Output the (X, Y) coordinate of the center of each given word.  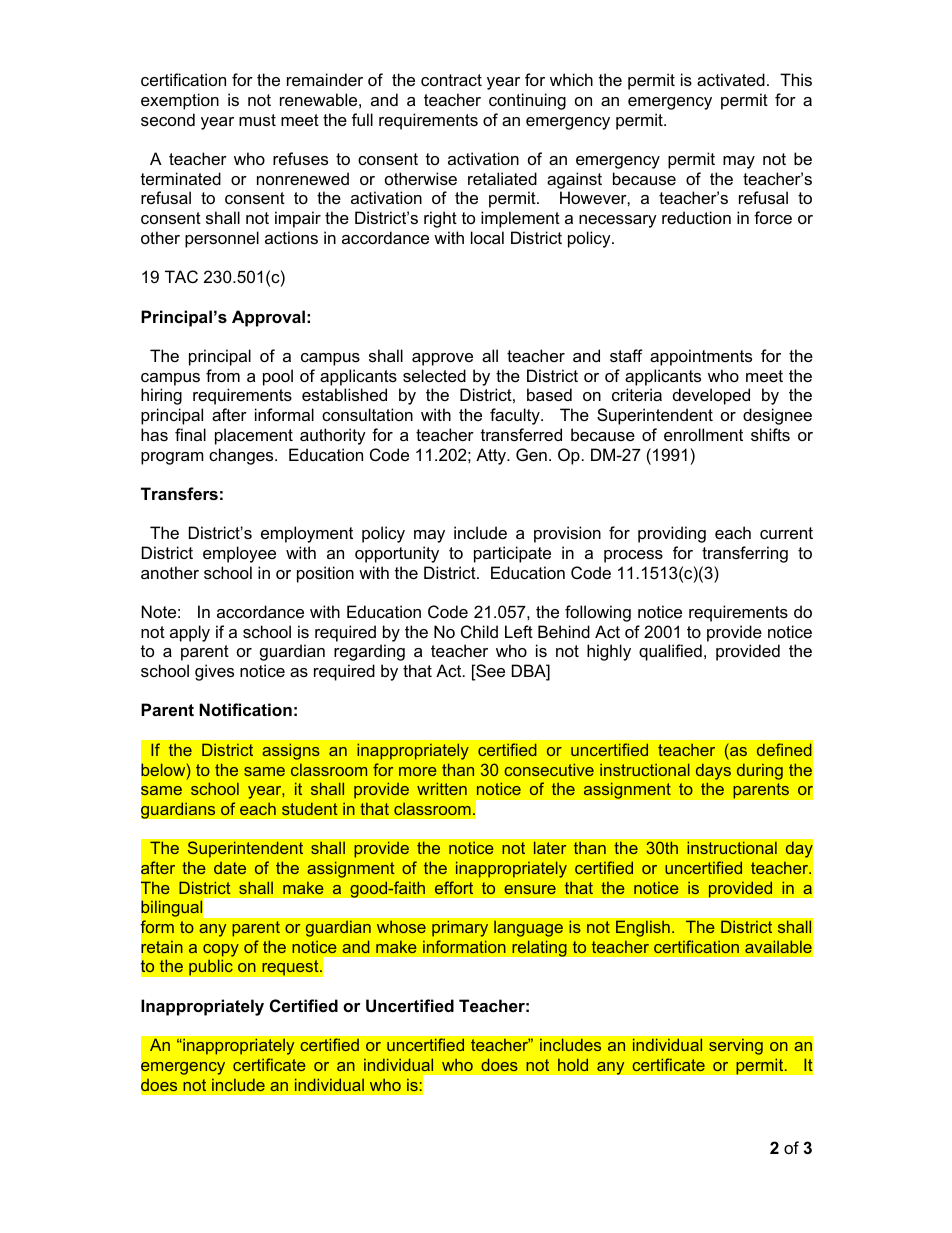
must (257, 120)
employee (239, 554)
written (442, 788)
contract (451, 80)
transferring (745, 554)
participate (512, 554)
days (713, 771)
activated (731, 79)
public (211, 967)
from (223, 375)
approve (442, 359)
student (310, 808)
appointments (701, 357)
